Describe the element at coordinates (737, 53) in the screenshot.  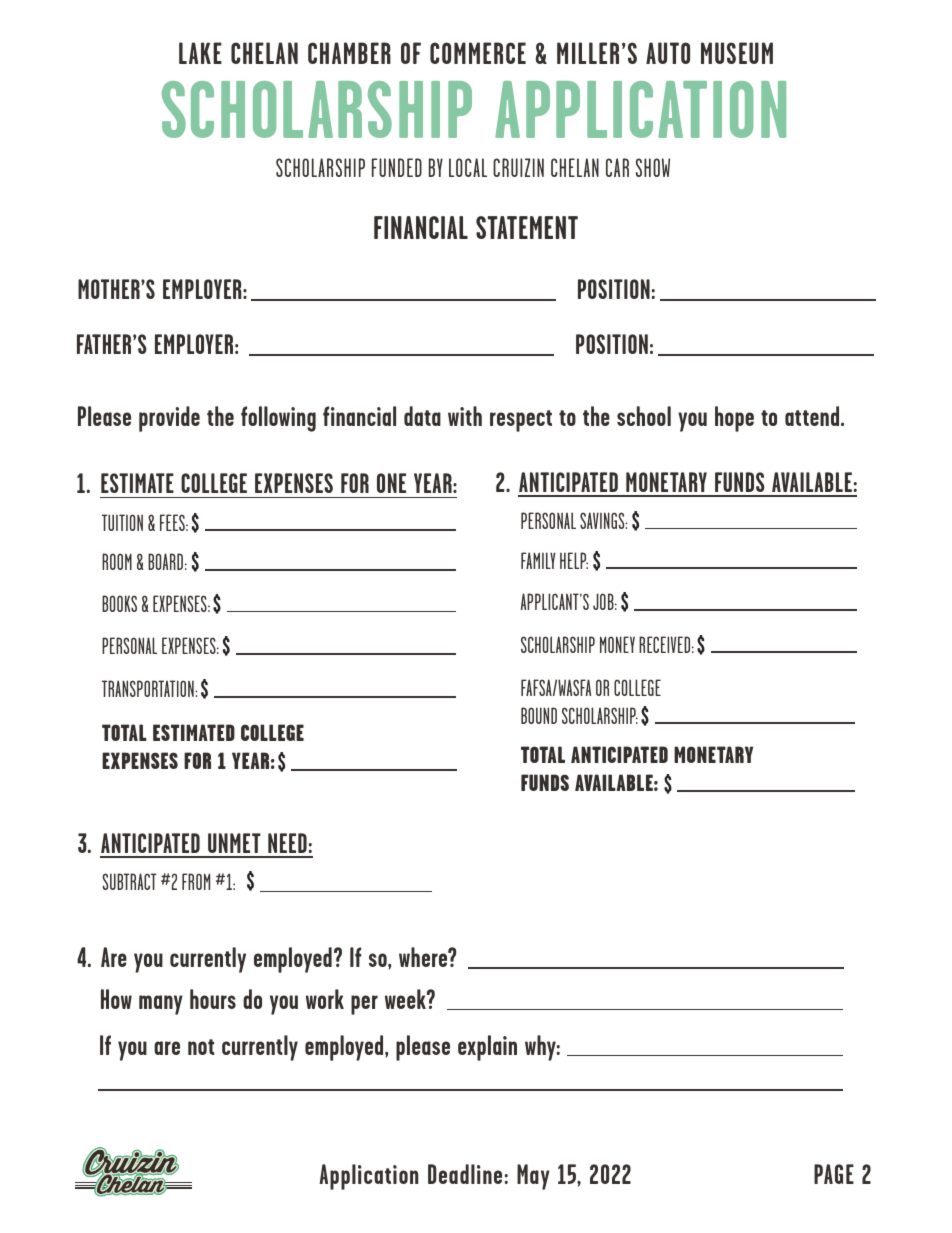
I see `MUSEUM` at that location.
